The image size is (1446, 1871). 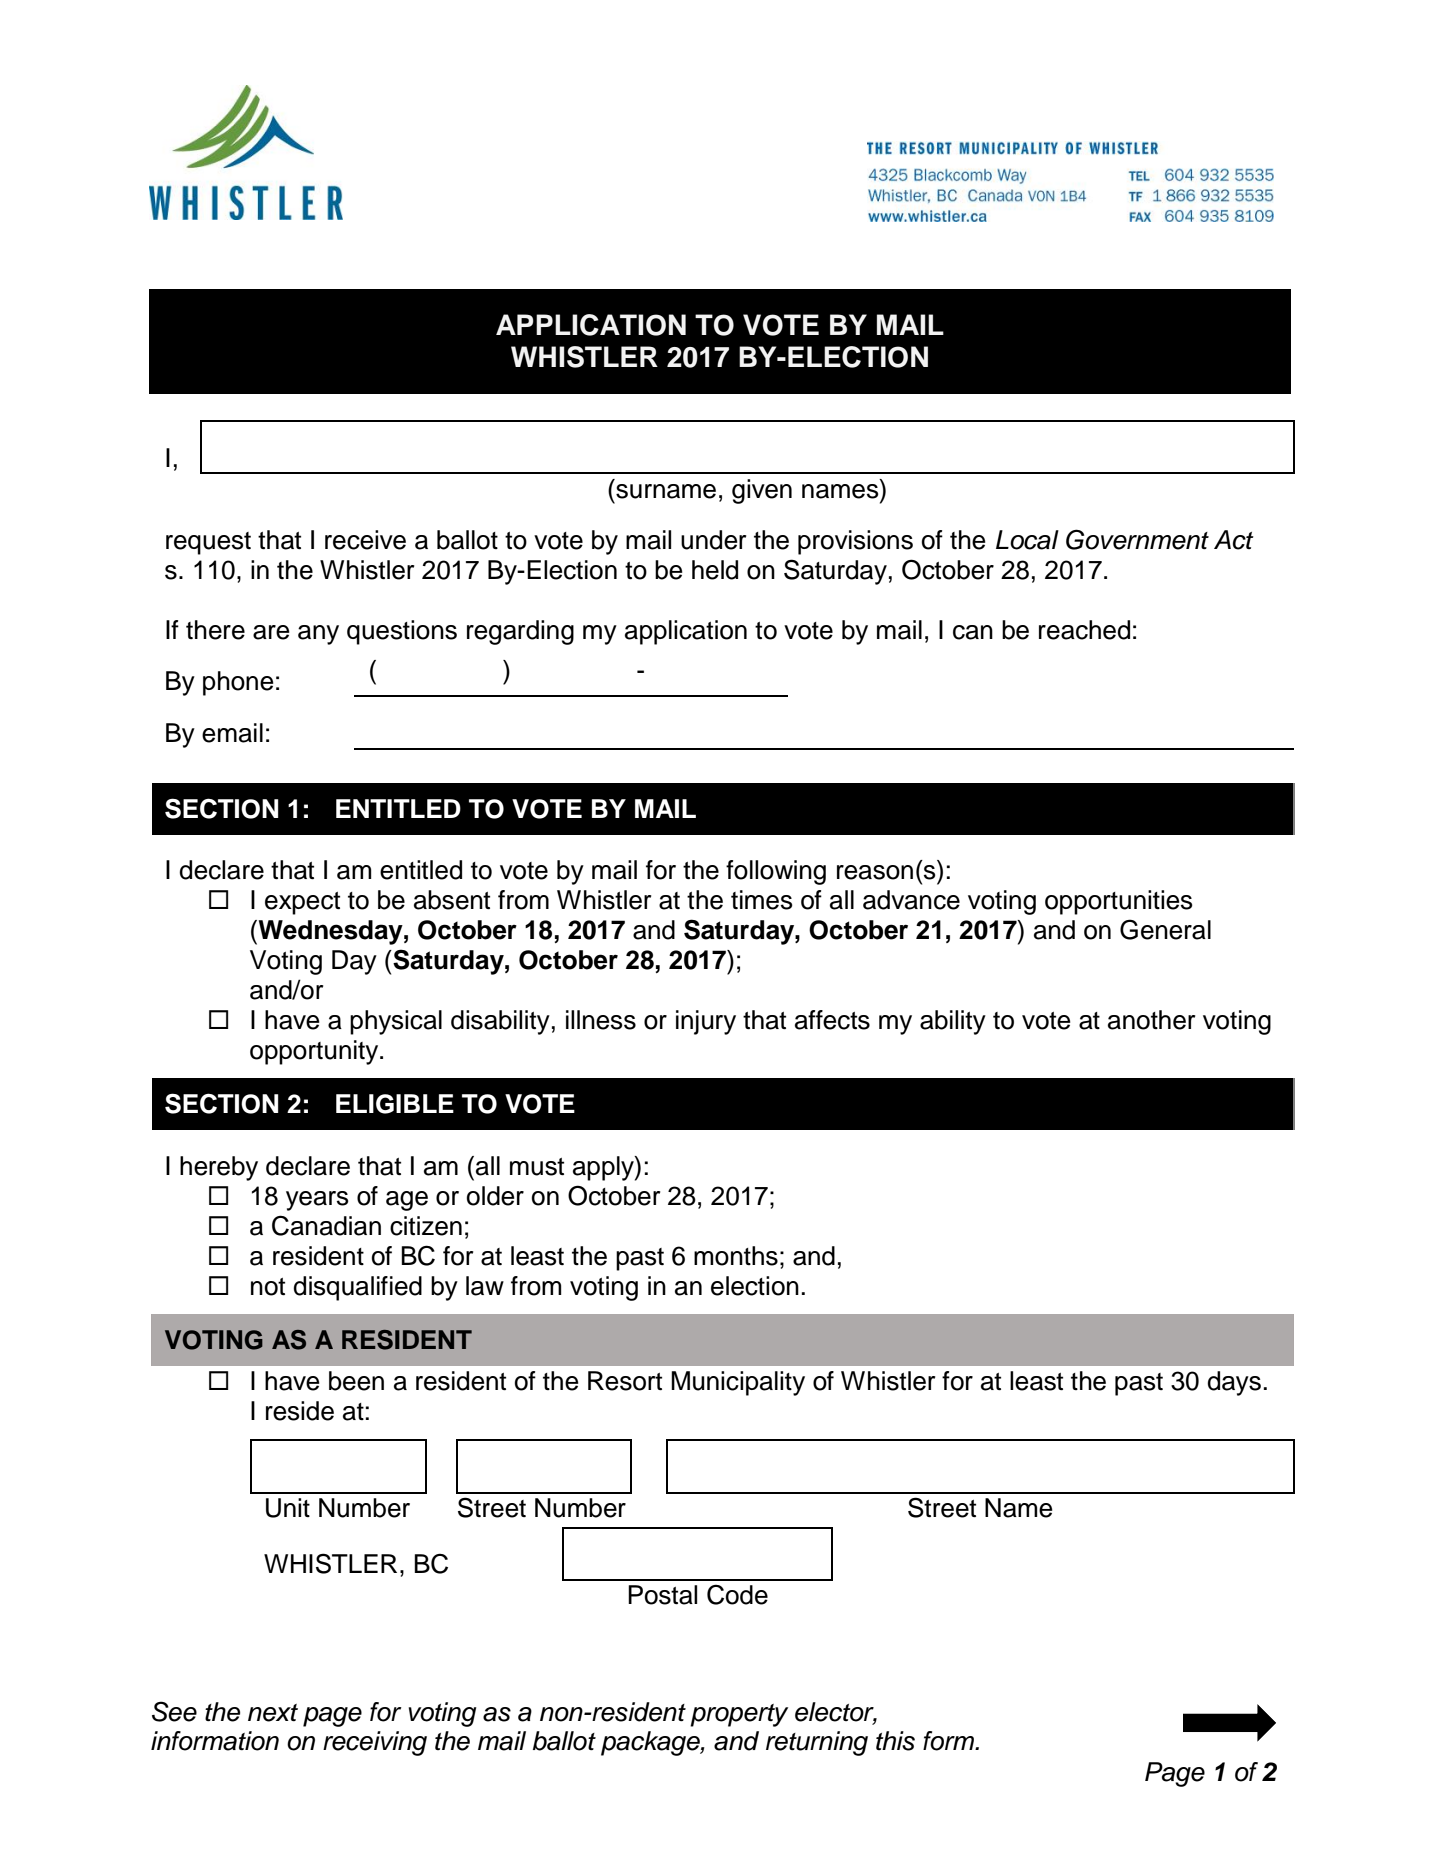 I want to click on following, so click(x=776, y=872).
